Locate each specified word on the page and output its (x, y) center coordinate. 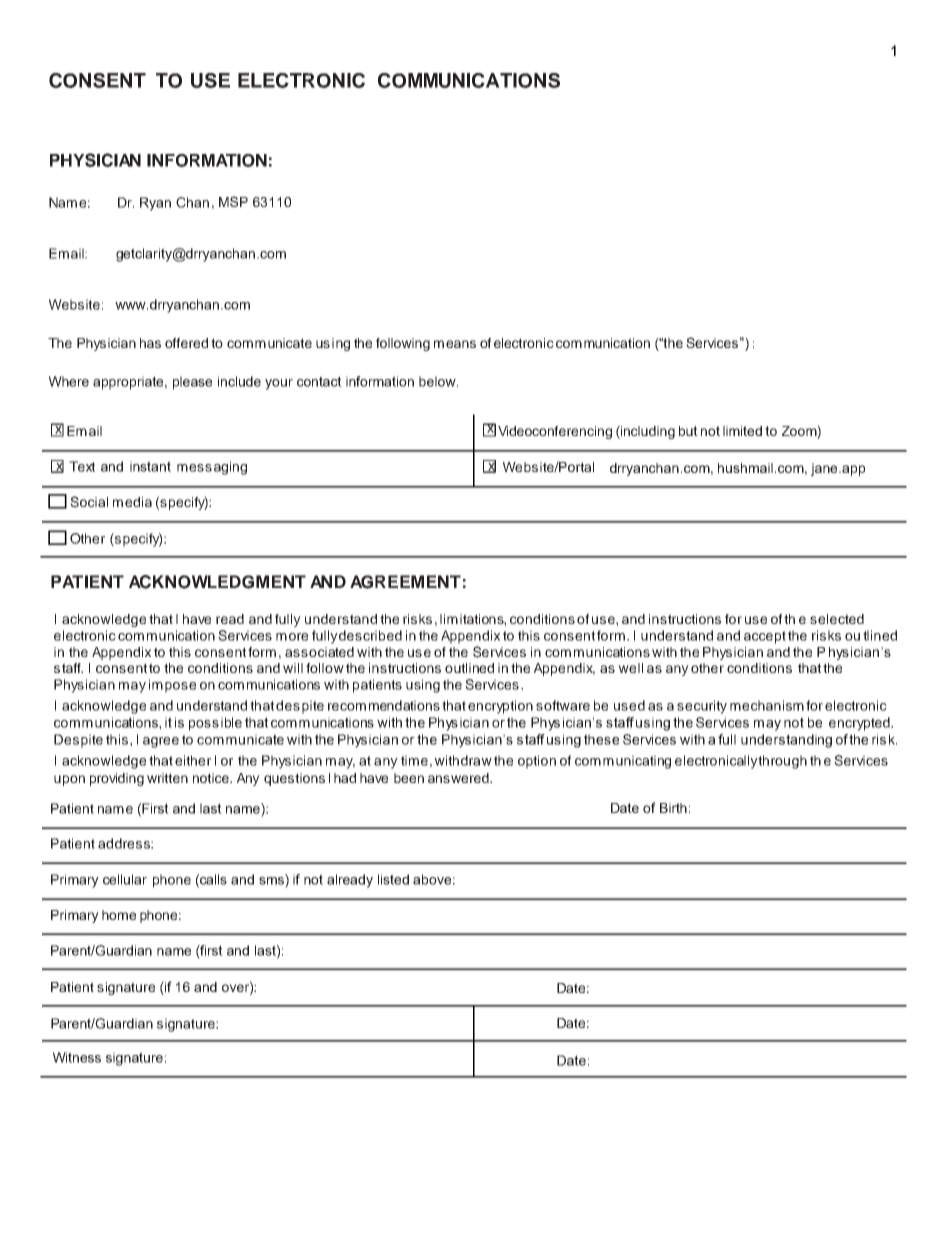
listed (393, 879)
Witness (77, 1057)
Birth (673, 808)
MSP (233, 201)
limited (742, 431)
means (455, 344)
